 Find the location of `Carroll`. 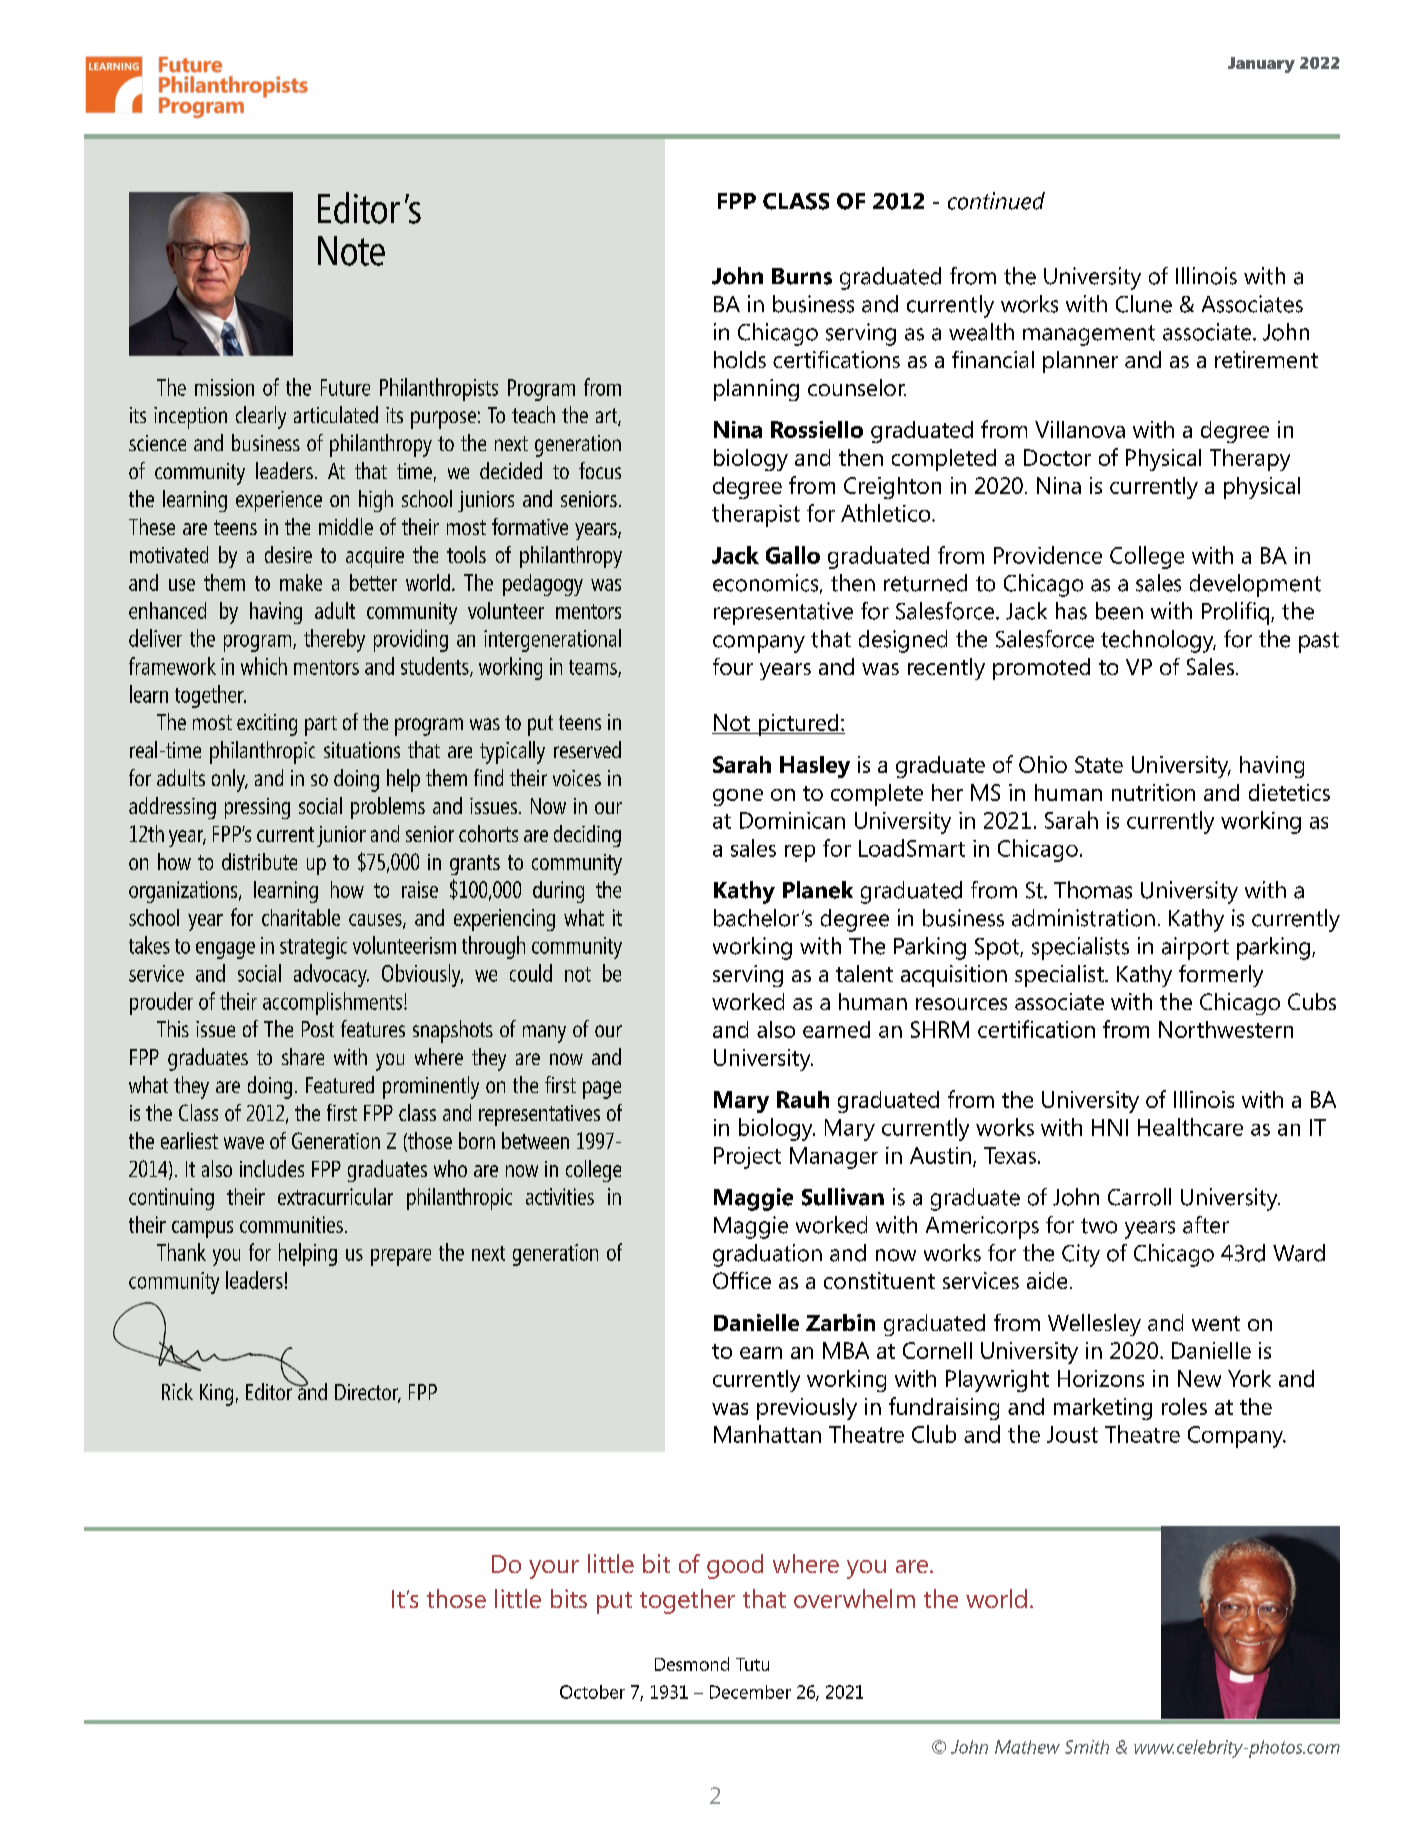

Carroll is located at coordinates (1139, 1197).
